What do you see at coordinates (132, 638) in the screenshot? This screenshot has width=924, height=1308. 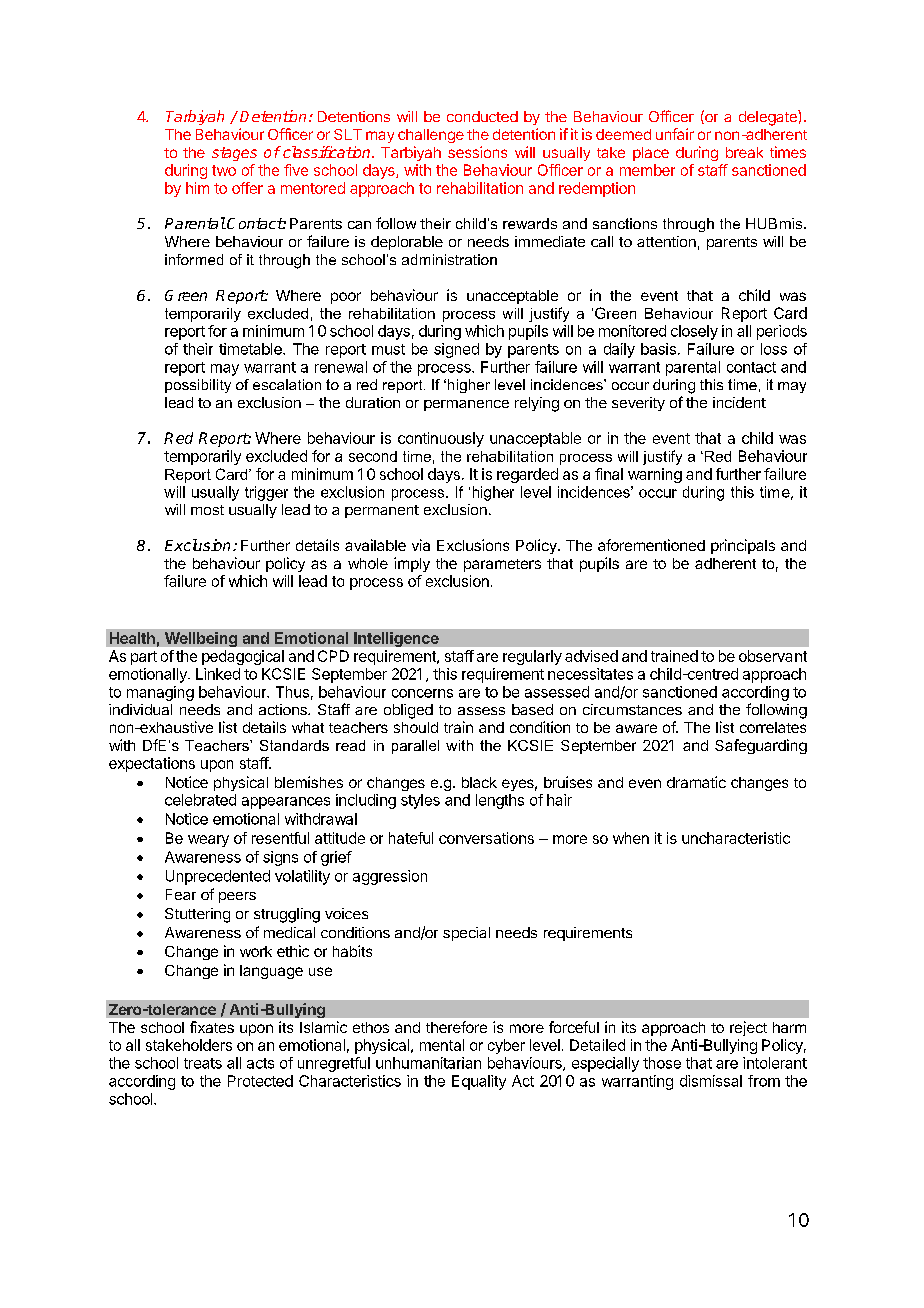 I see `Health` at bounding box center [132, 638].
